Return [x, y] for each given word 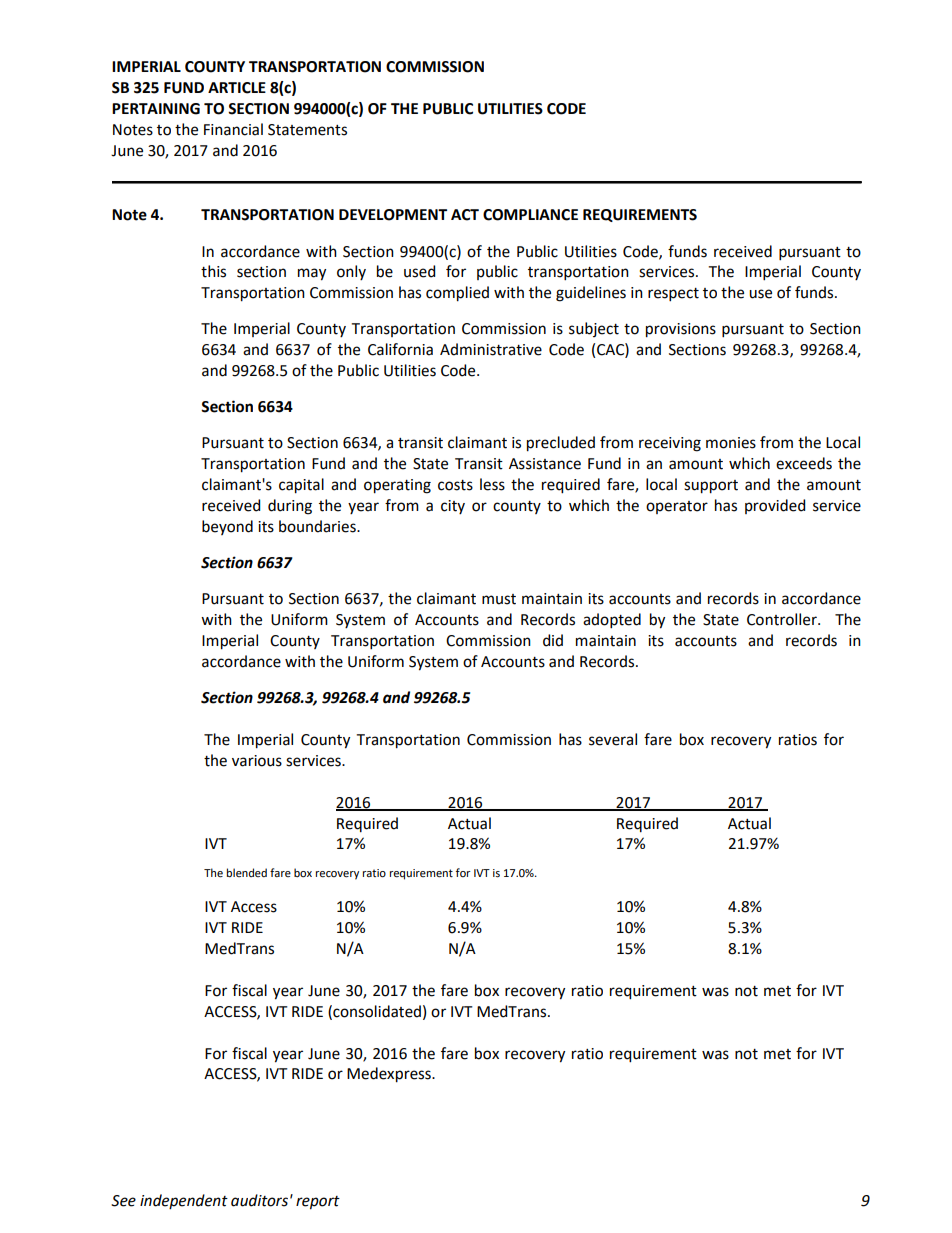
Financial [233, 129]
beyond [227, 527]
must [499, 599]
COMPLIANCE [530, 215]
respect [673, 294]
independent [184, 1201]
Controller [783, 619]
